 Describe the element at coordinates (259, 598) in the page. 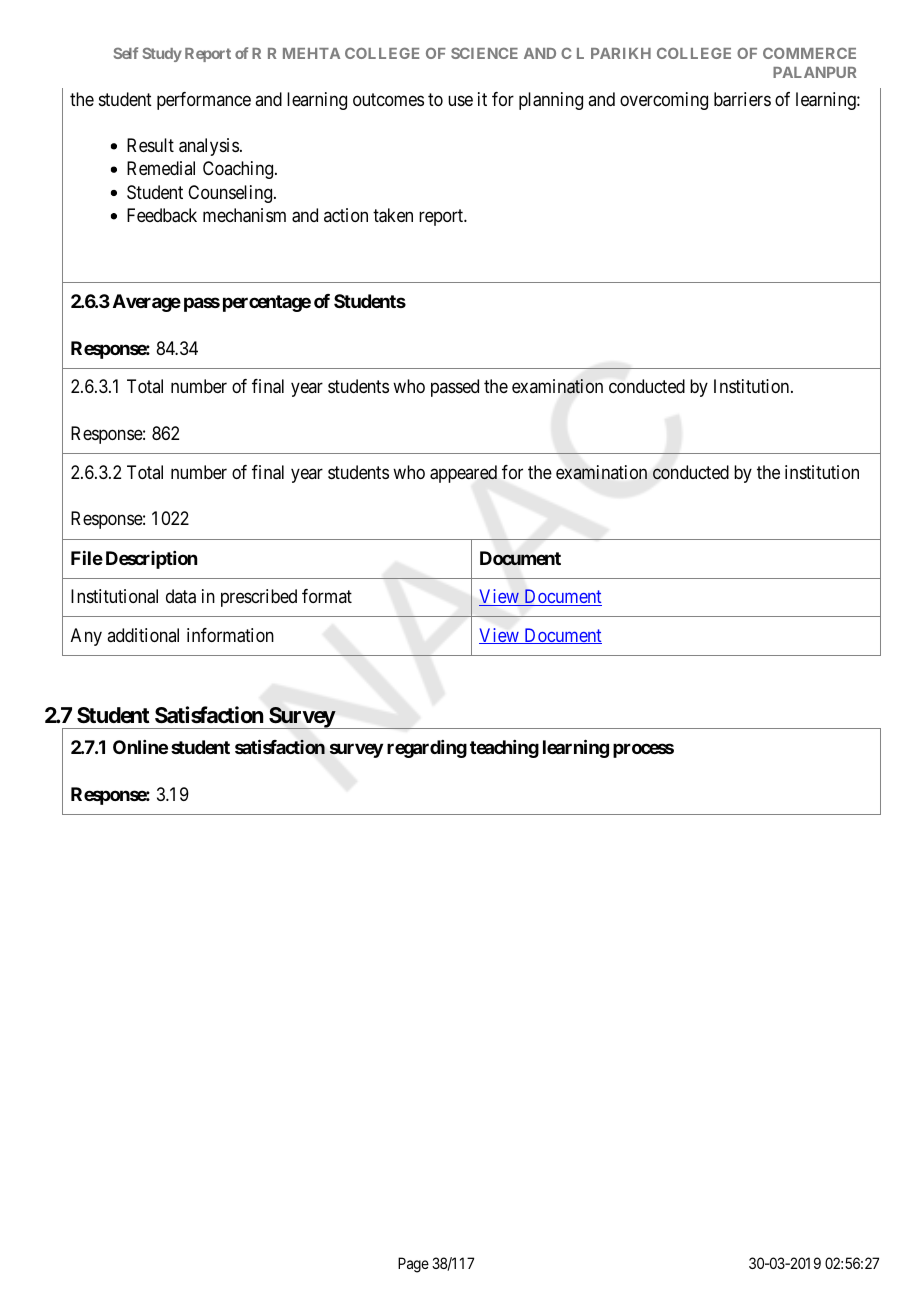

I see `prescribed` at that location.
